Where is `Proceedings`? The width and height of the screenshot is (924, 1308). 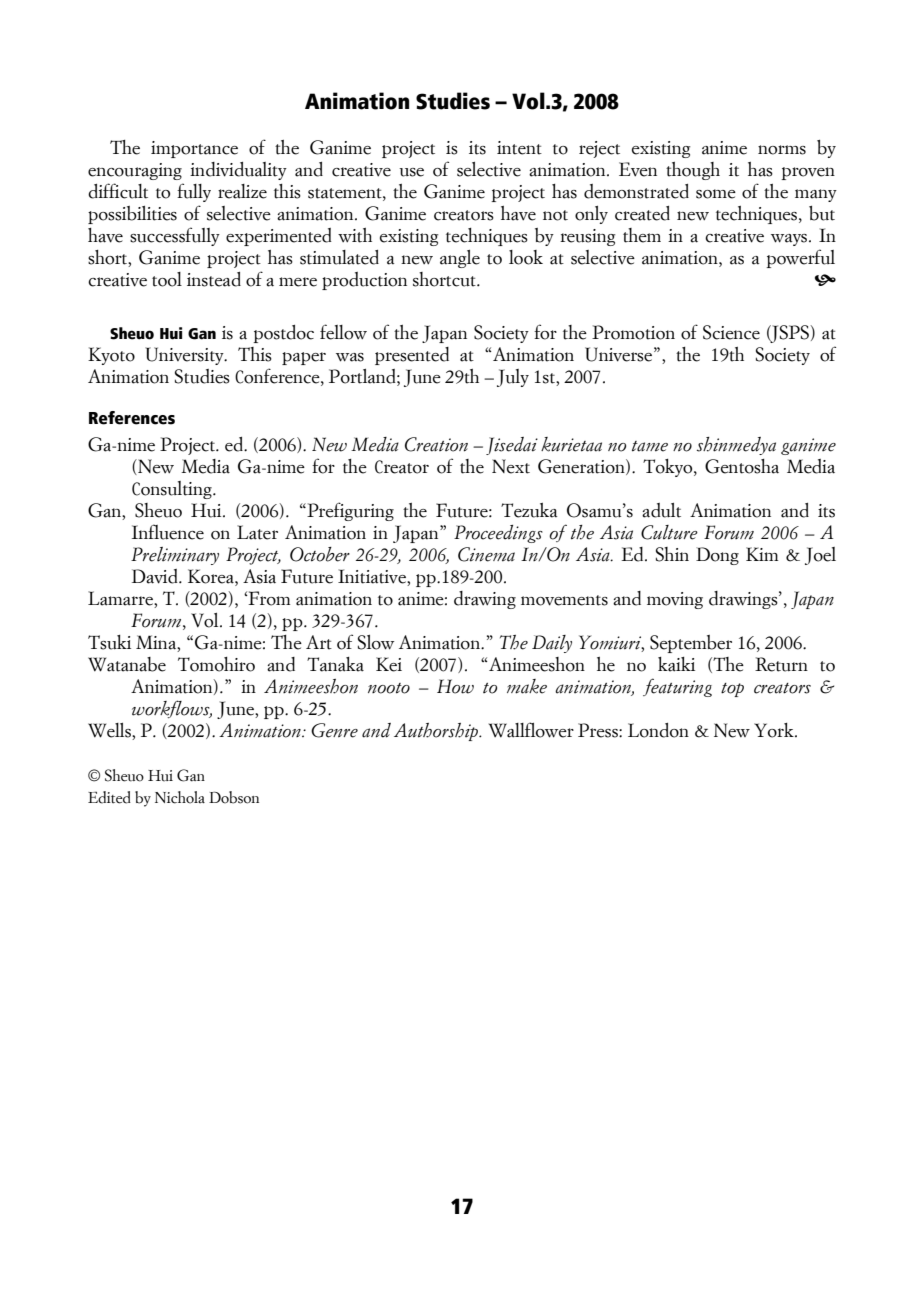 Proceedings is located at coordinates (498, 534).
